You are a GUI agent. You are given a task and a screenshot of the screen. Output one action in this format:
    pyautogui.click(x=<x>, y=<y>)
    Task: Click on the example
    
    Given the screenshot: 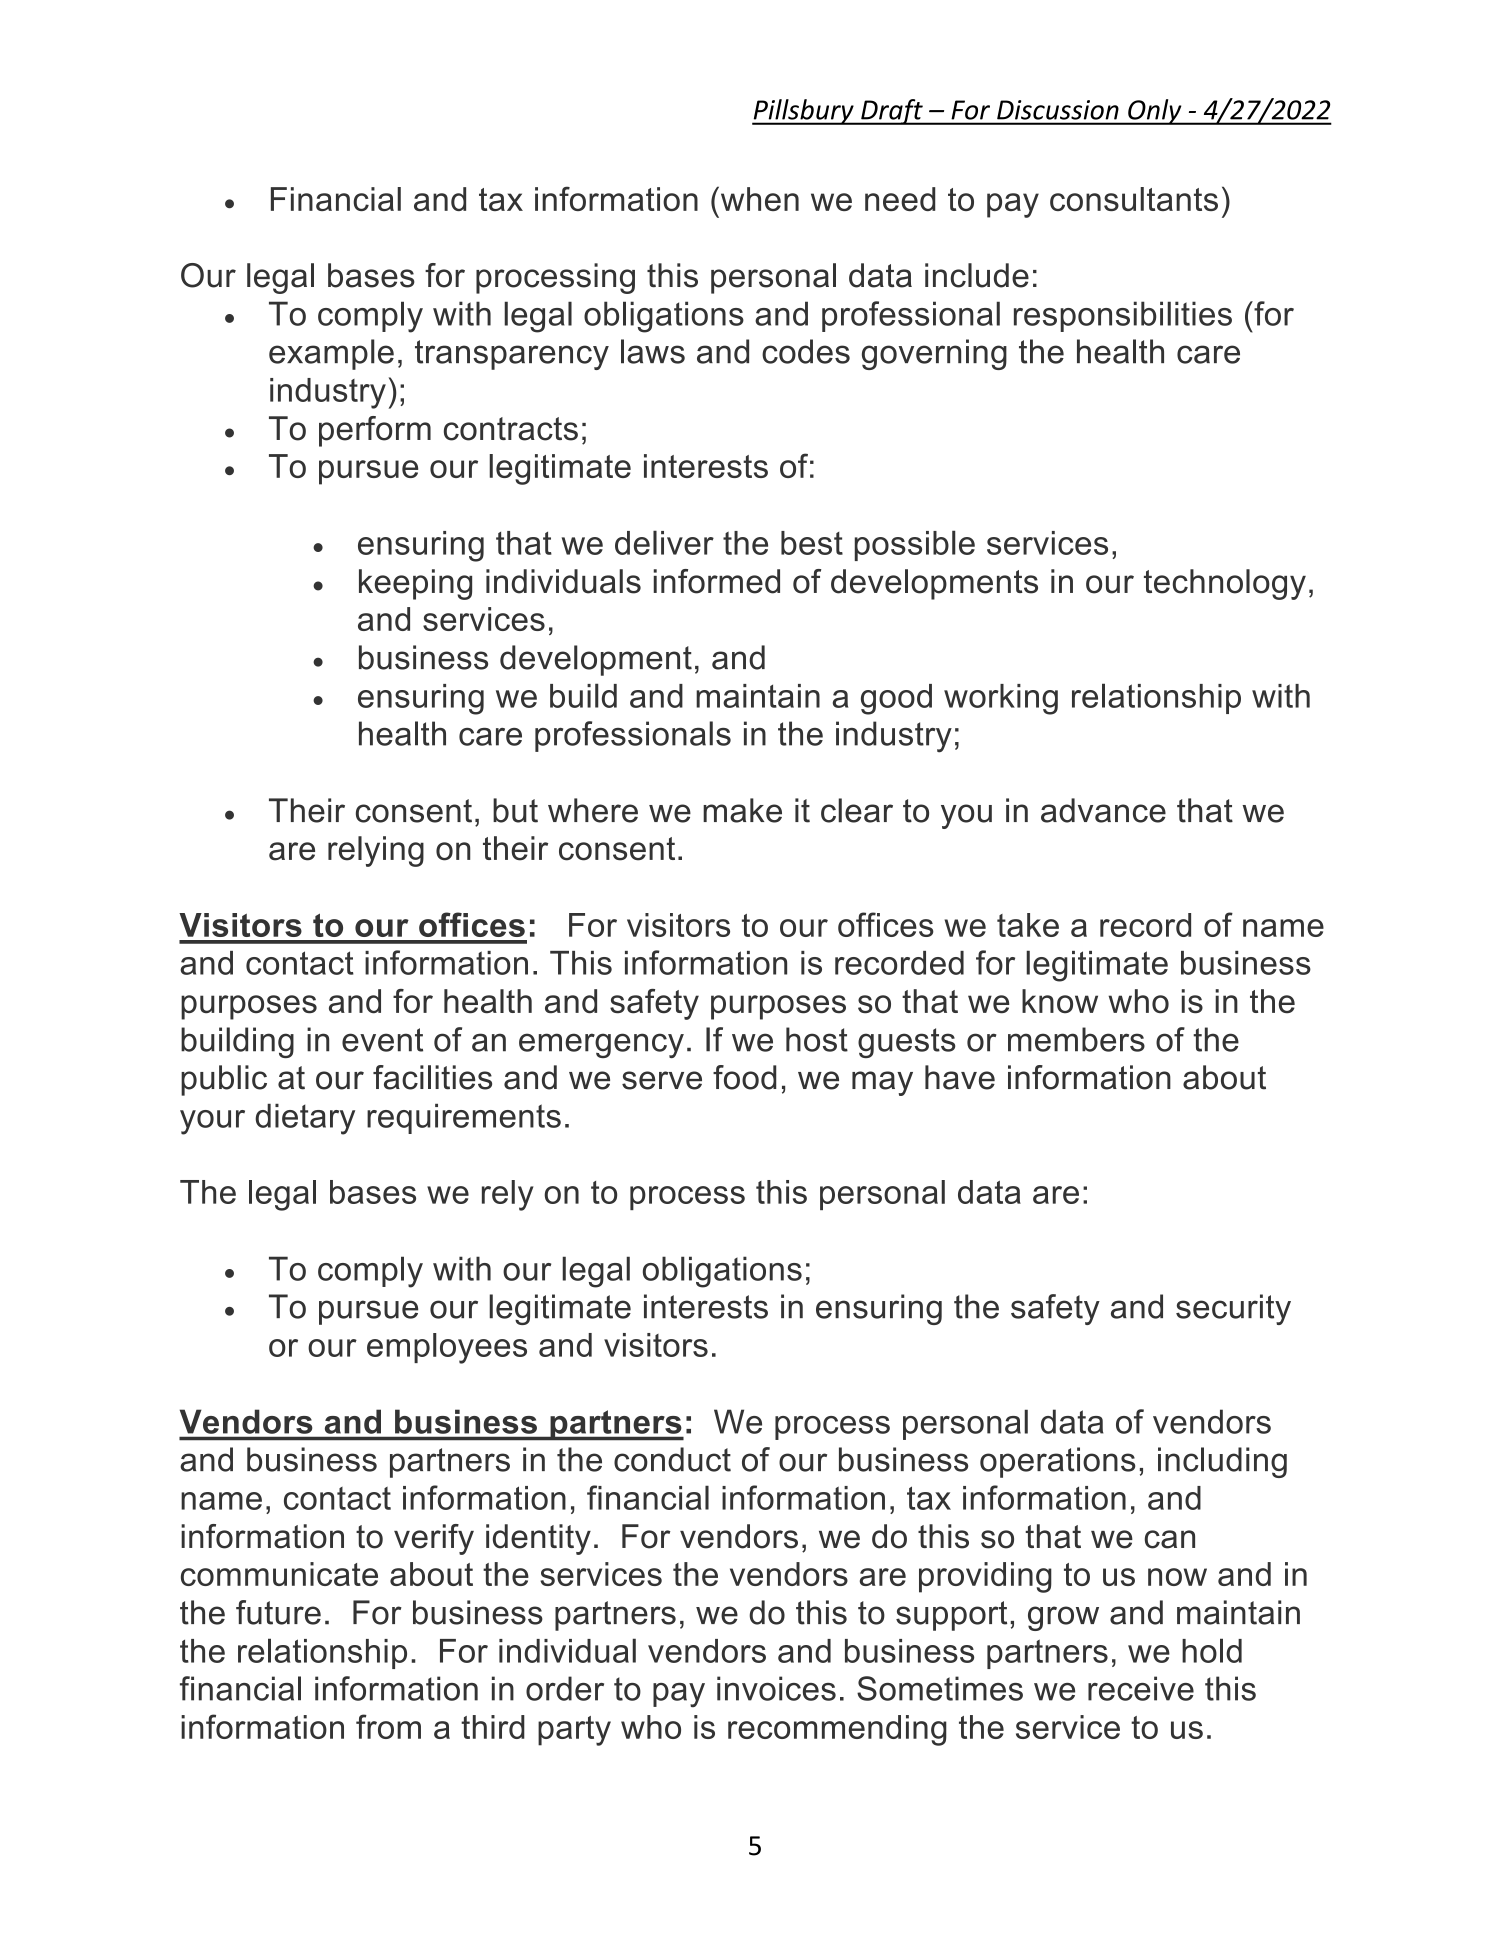 What is the action you would take?
    pyautogui.click(x=331, y=354)
